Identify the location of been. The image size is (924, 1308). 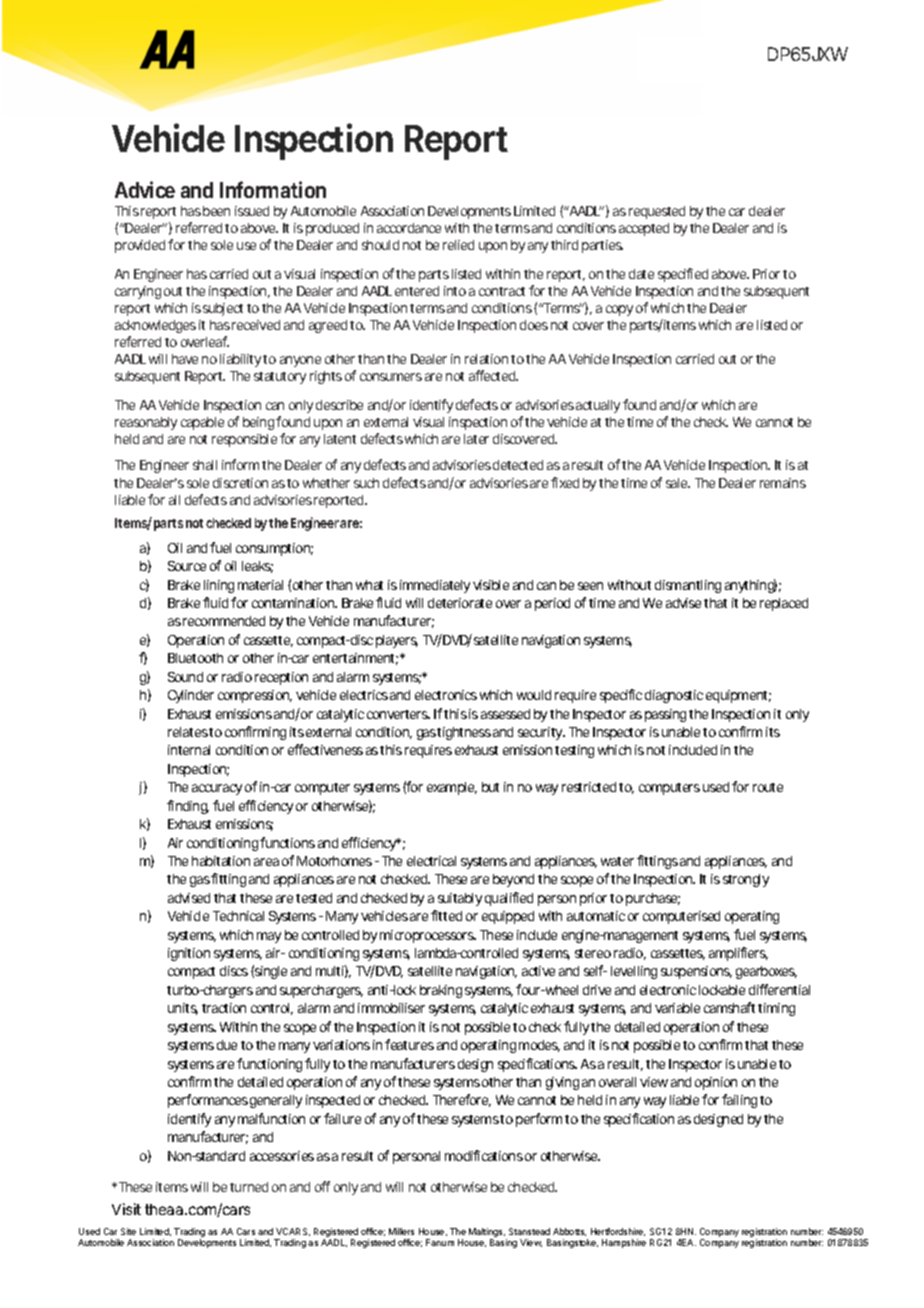
(216, 211).
